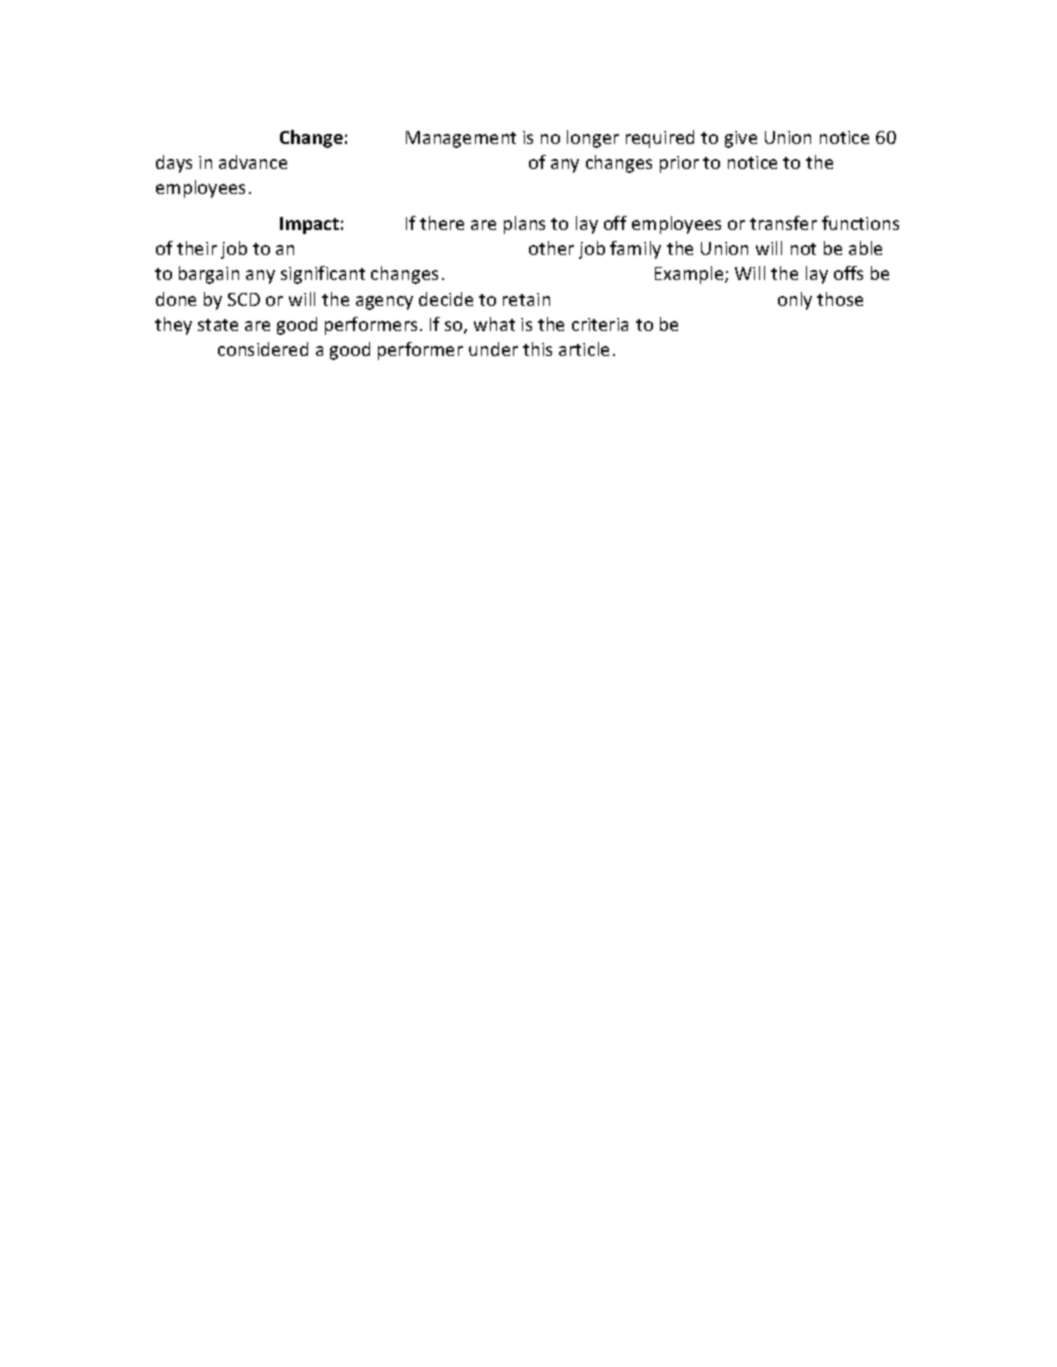 The height and width of the screenshot is (1367, 1057). Describe the element at coordinates (865, 248) in the screenshot. I see `able` at that location.
